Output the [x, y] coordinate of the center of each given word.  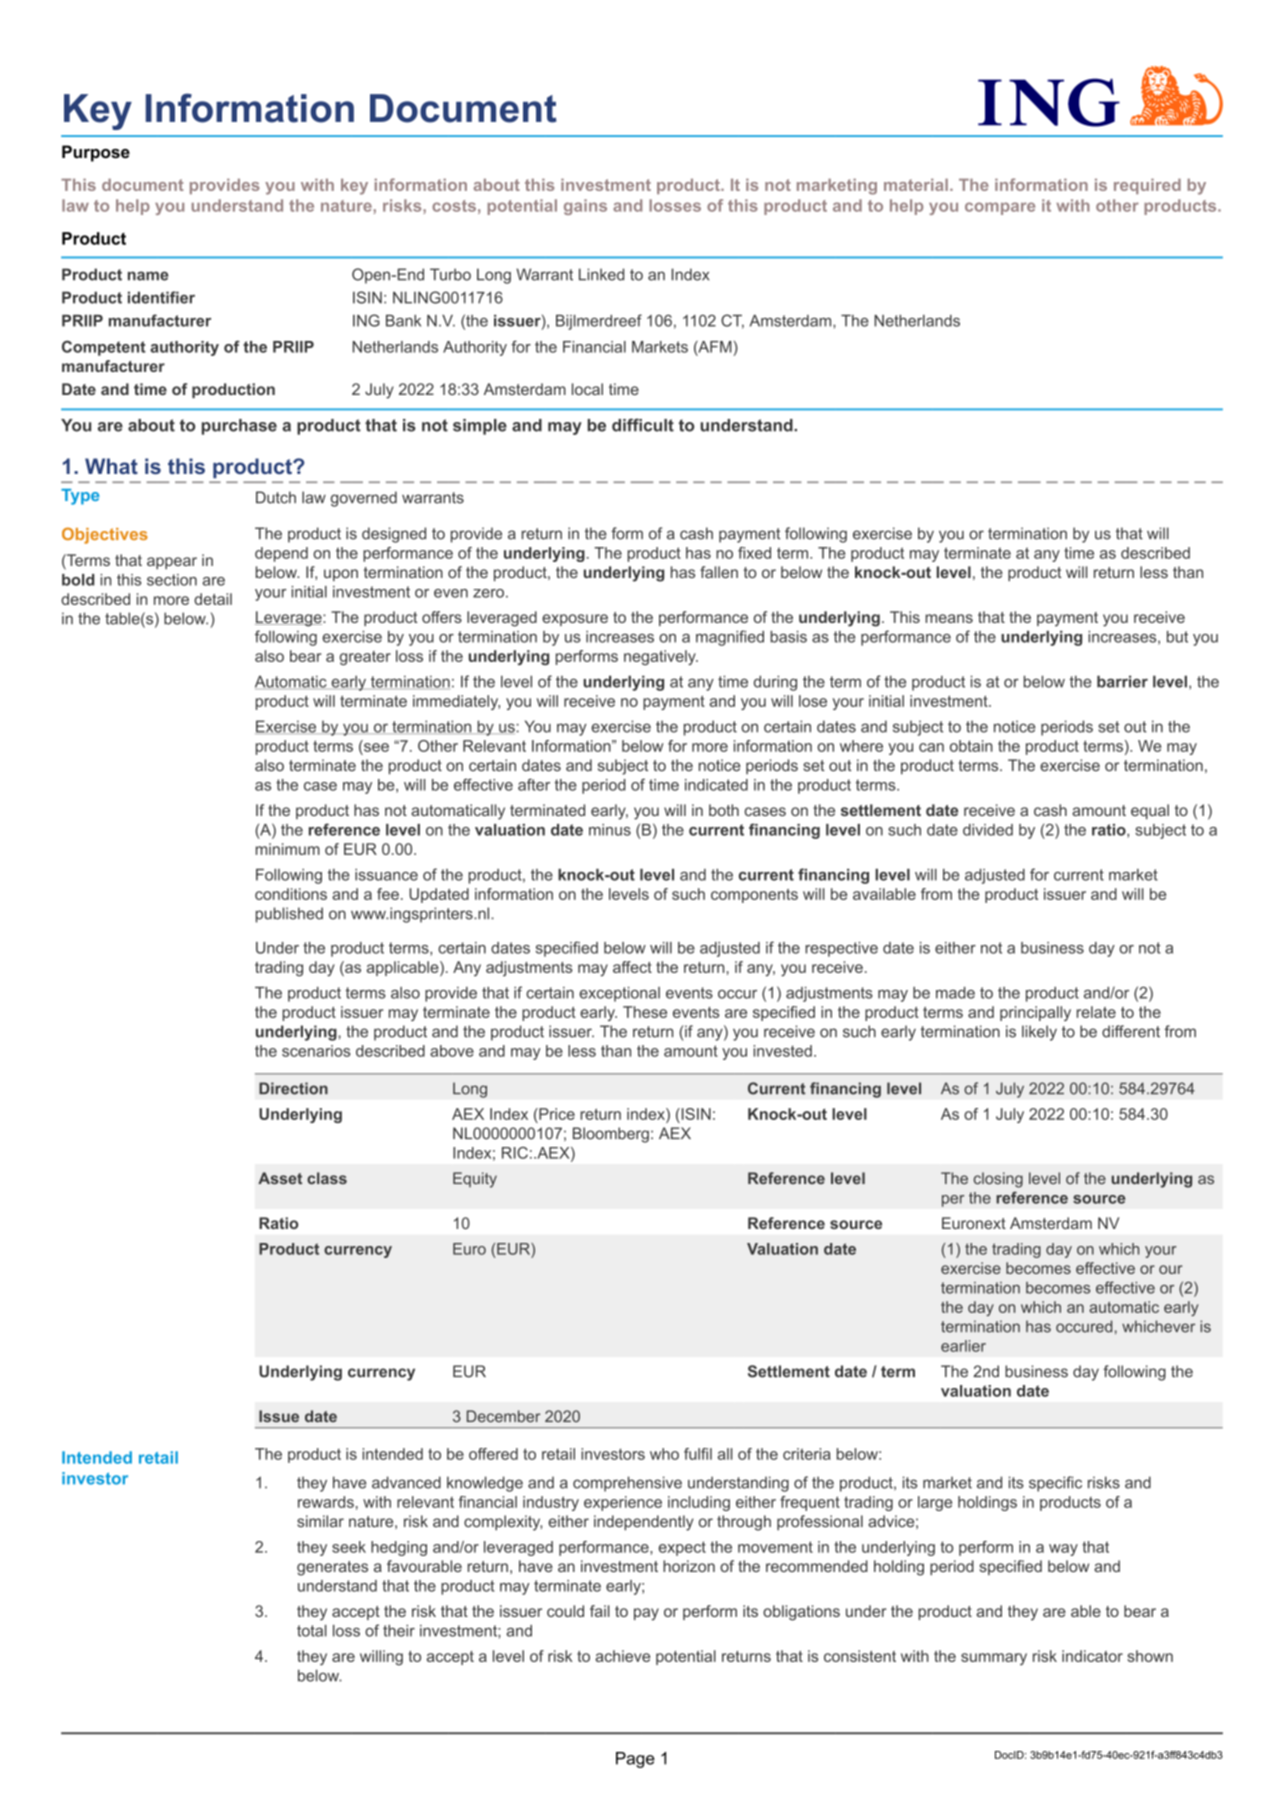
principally [1035, 1013]
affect [632, 967]
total [312, 1631]
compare [1000, 208]
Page [635, 1760]
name [148, 276]
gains [585, 207]
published [289, 915]
